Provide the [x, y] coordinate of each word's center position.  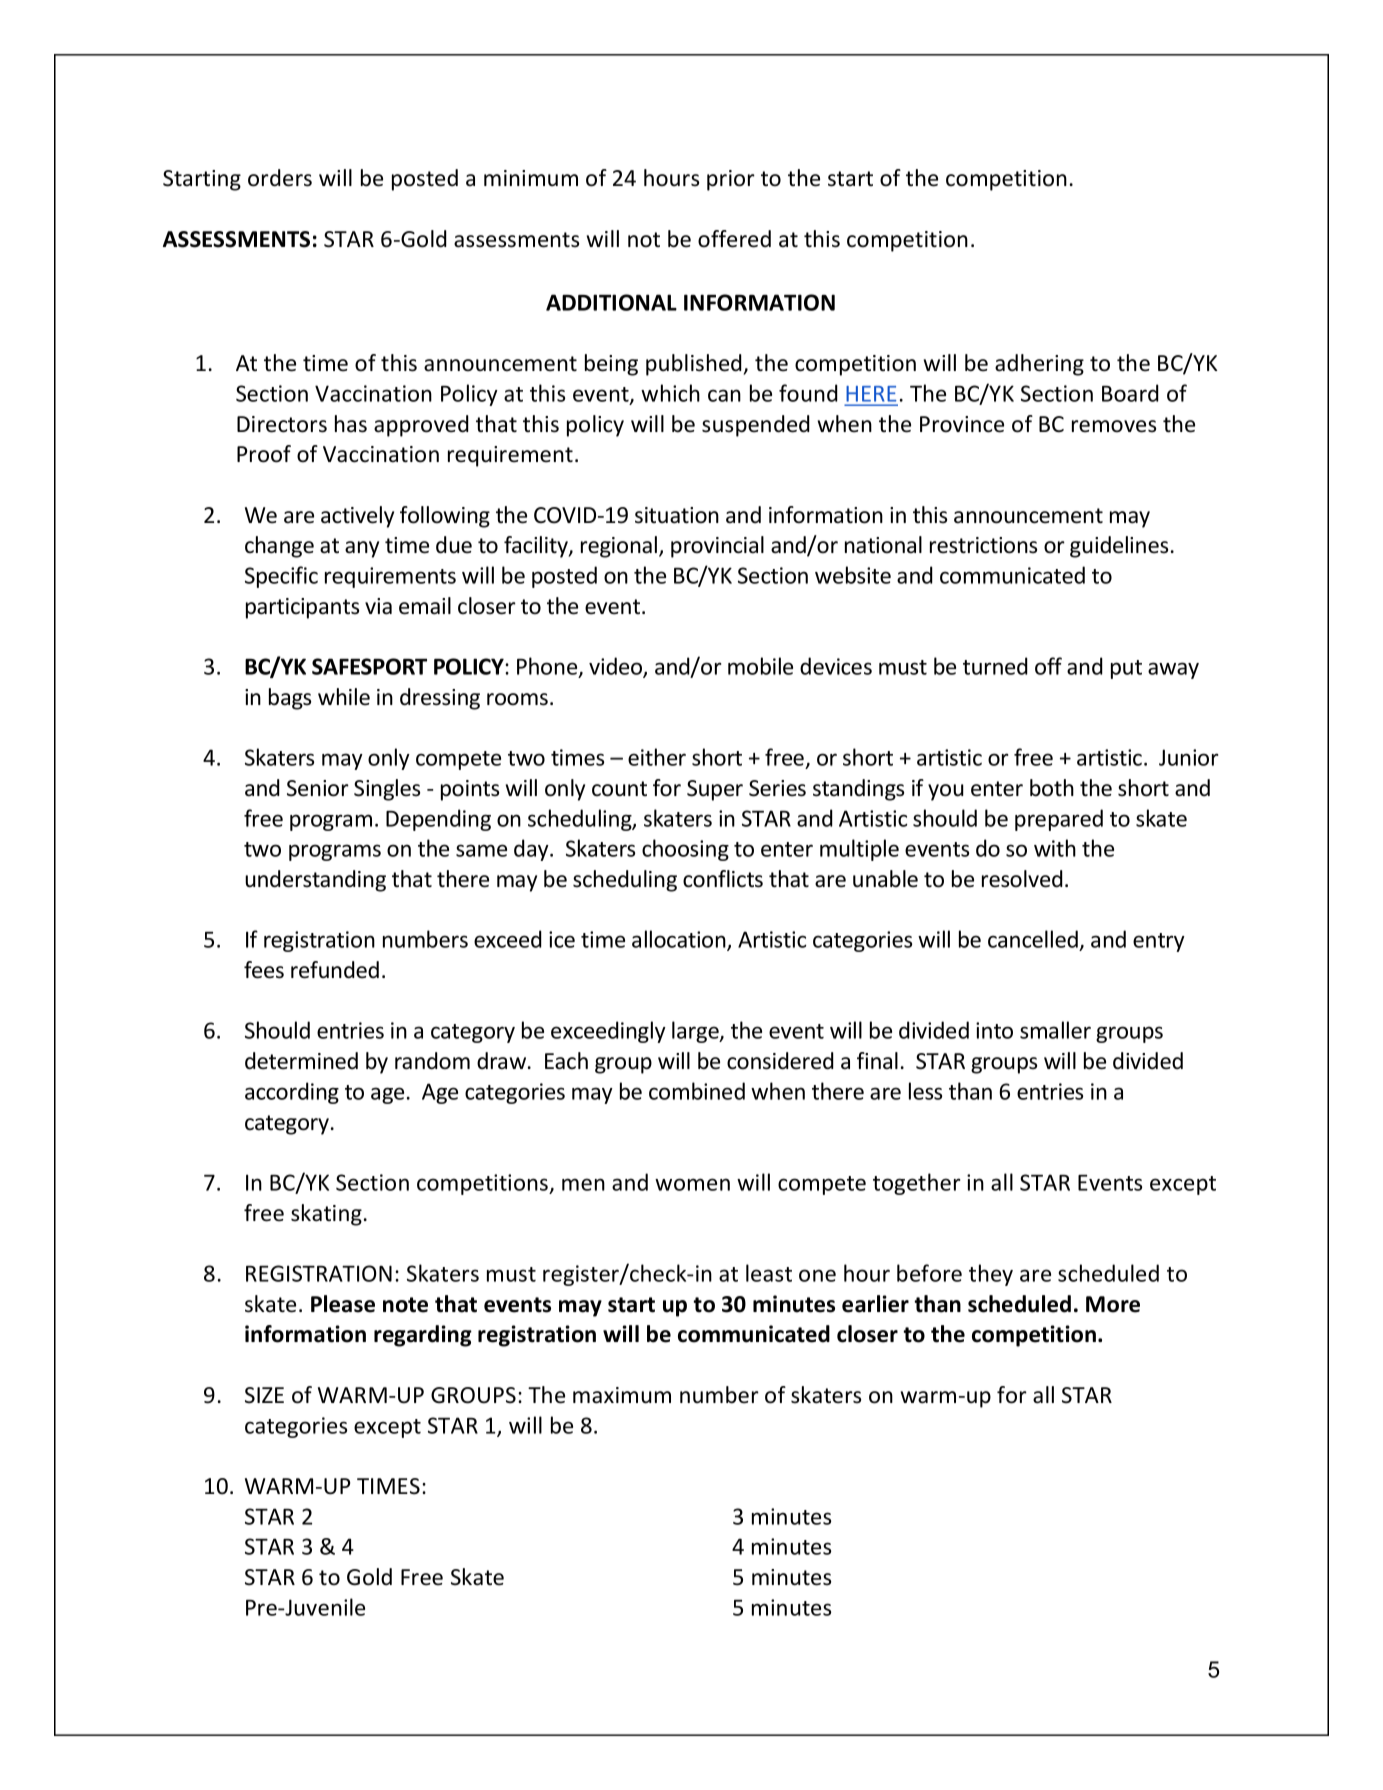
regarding [423, 1336]
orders [280, 178]
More [1113, 1304]
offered [734, 239]
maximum [622, 1395]
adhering [1039, 365]
